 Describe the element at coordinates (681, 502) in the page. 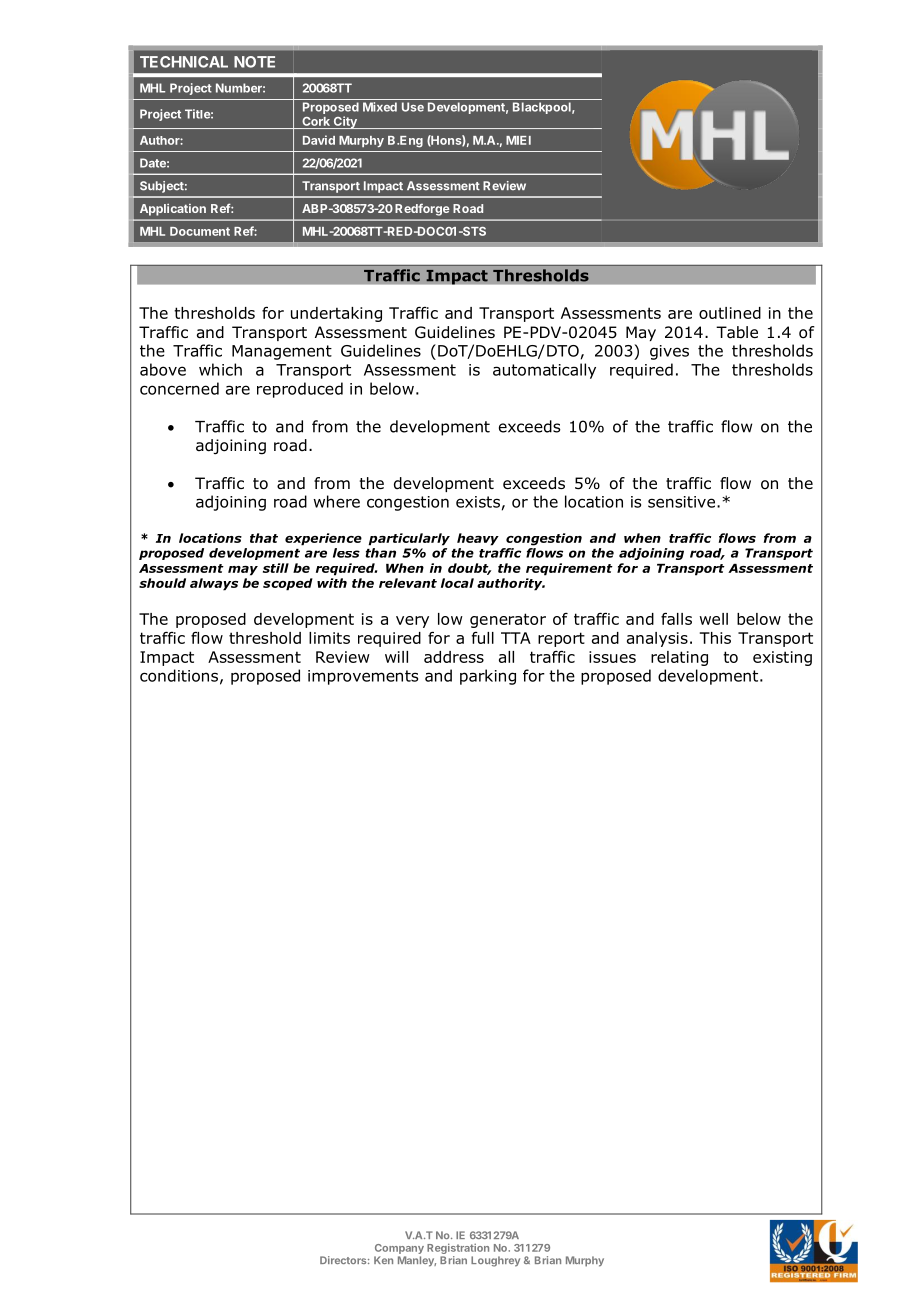

I see `sensitive` at that location.
